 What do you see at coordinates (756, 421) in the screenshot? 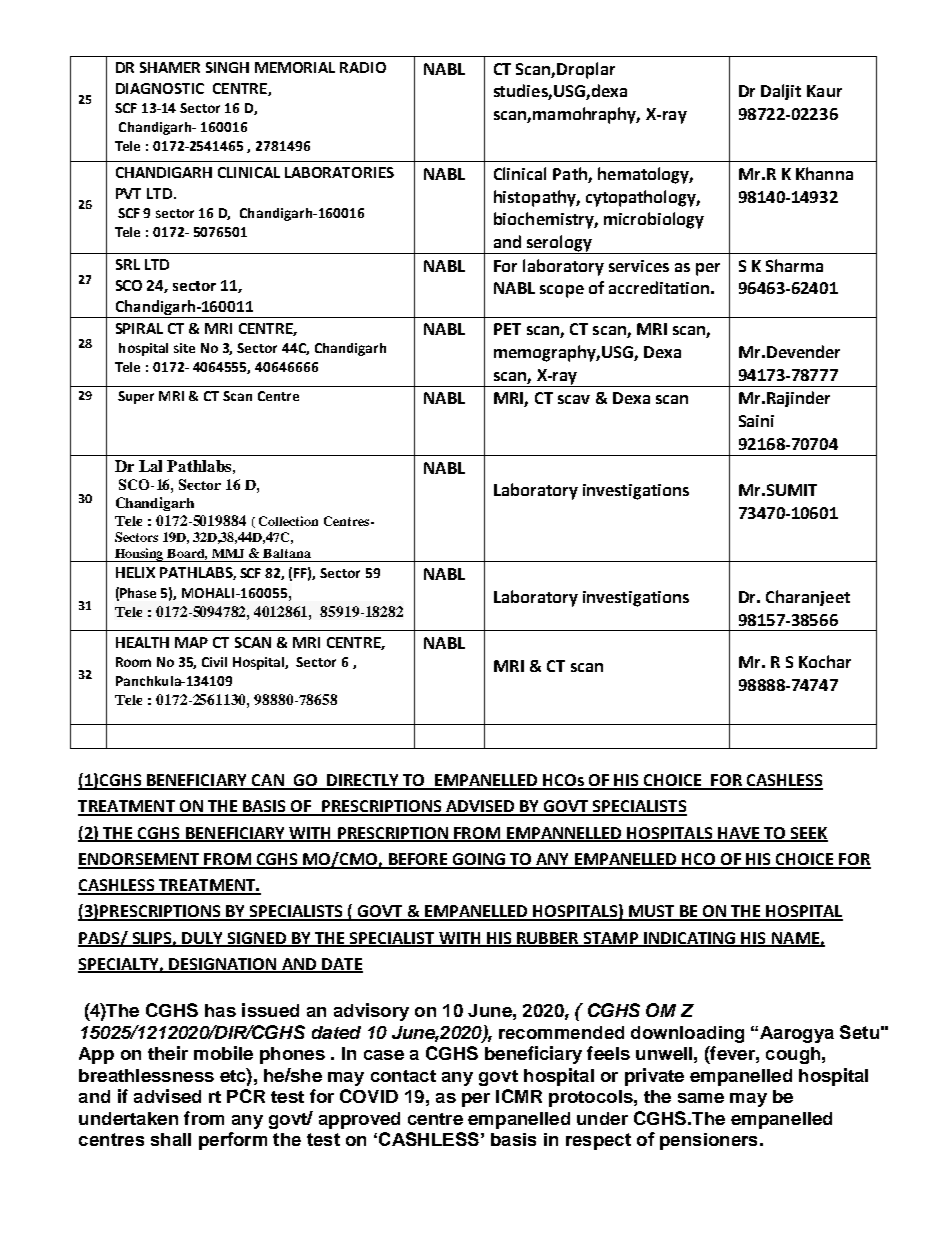
I see `Saini` at bounding box center [756, 421].
